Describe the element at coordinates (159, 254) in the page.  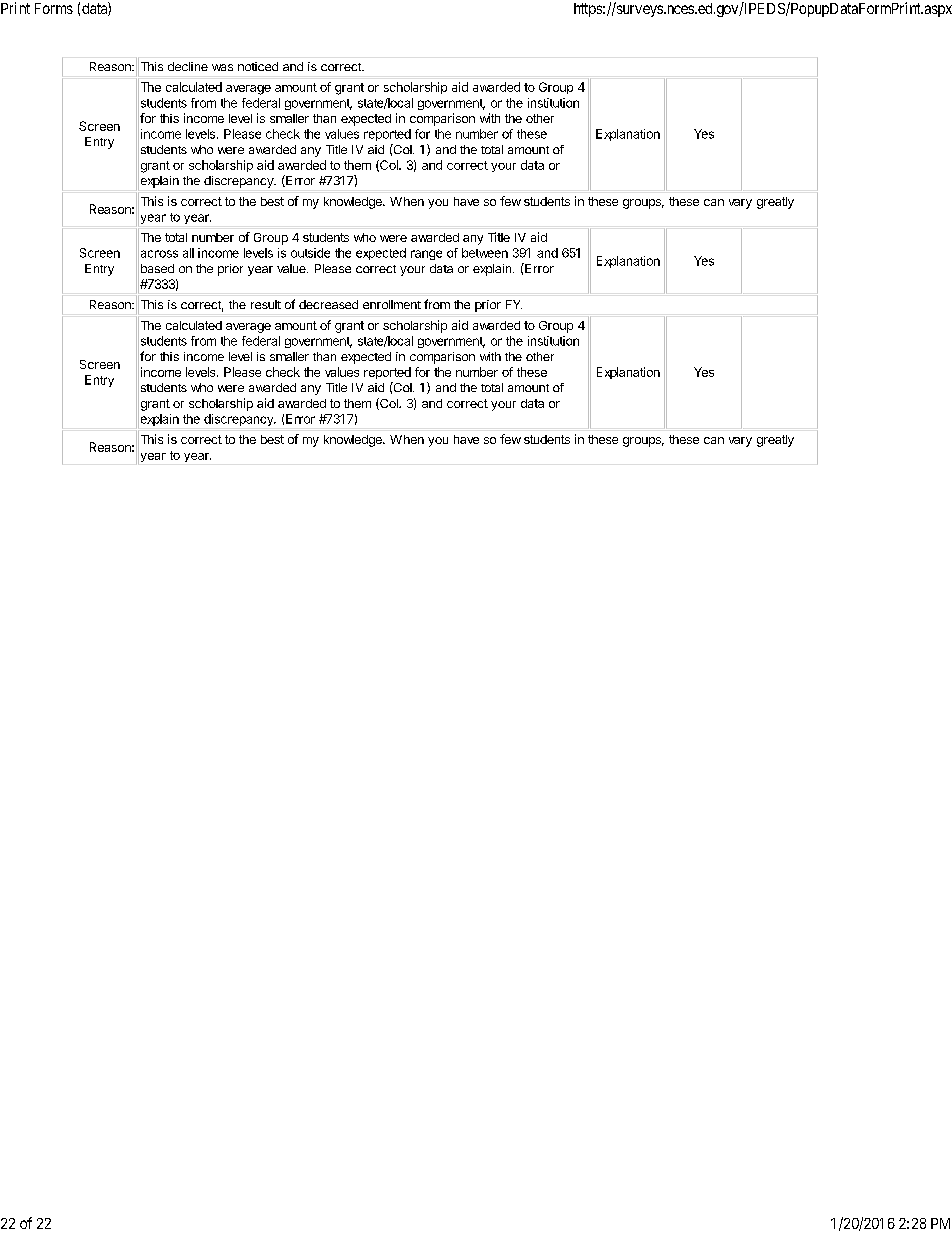
I see `across` at that location.
